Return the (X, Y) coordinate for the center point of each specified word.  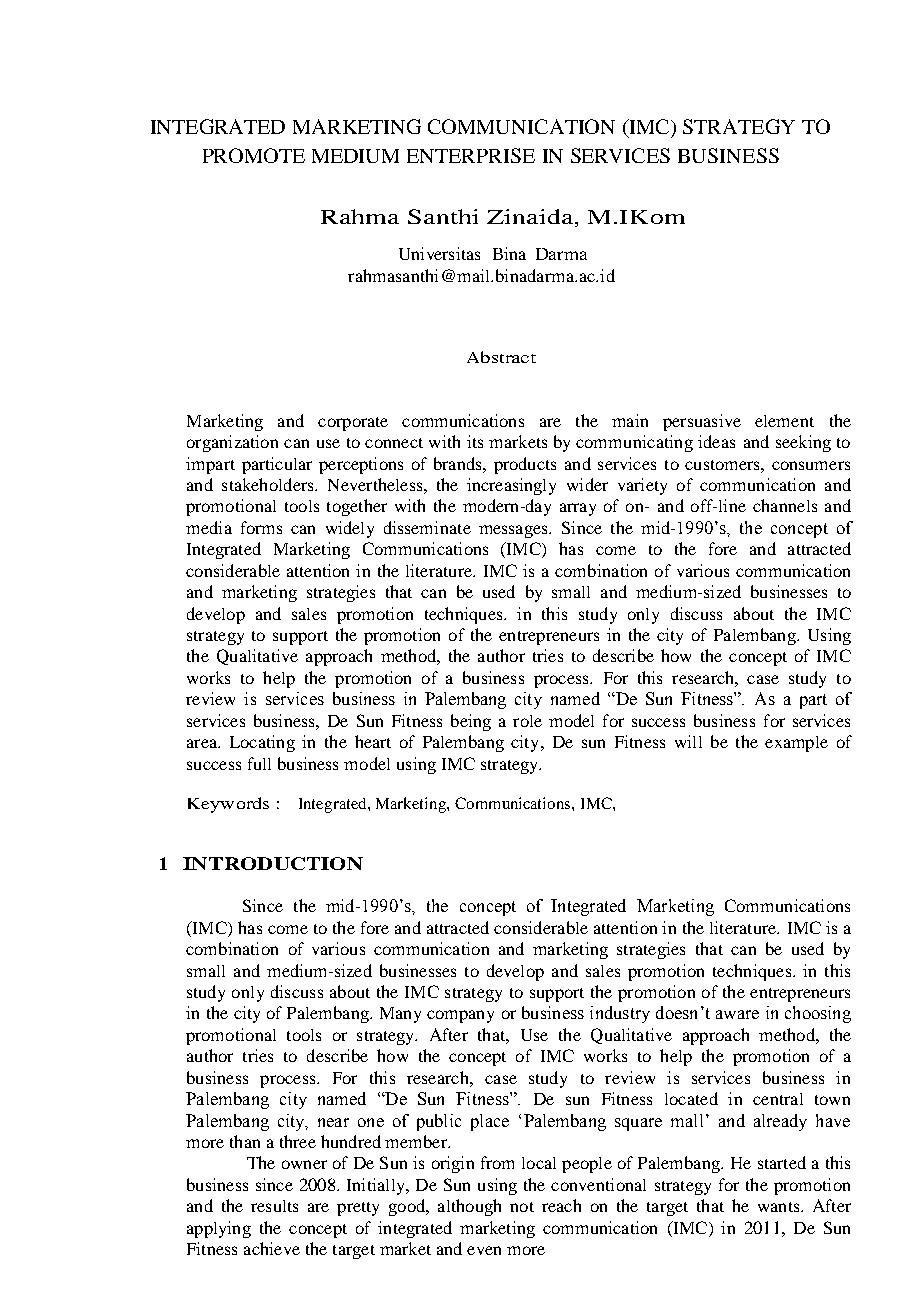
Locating (262, 743)
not (522, 1207)
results (274, 1206)
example (796, 744)
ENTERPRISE (471, 155)
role (527, 721)
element (784, 421)
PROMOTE (254, 155)
